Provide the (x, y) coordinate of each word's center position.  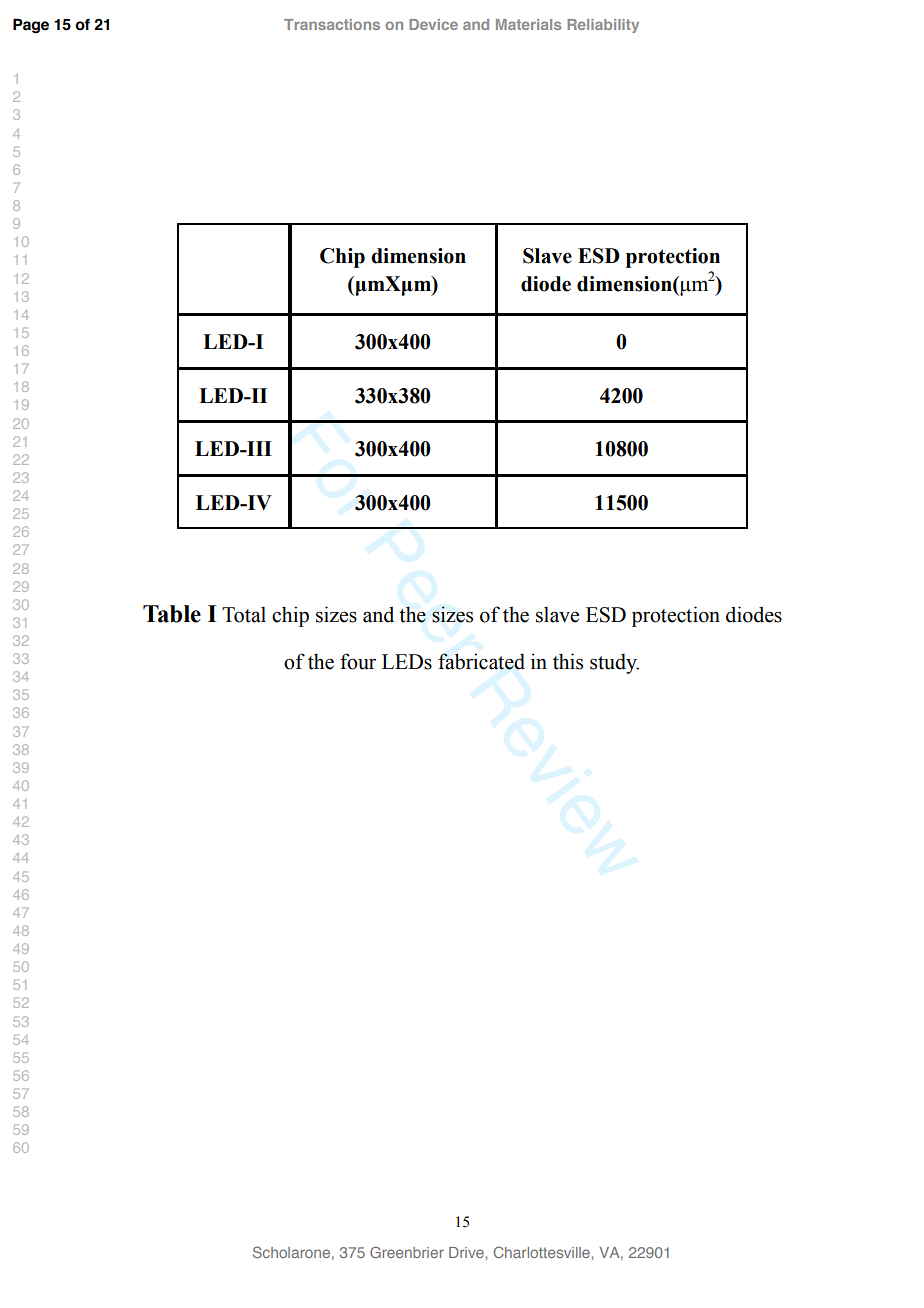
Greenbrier (407, 1252)
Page (31, 25)
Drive (467, 1252)
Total (244, 614)
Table (172, 614)
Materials (528, 24)
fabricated (481, 661)
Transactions (332, 24)
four (358, 661)
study (614, 663)
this (568, 661)
